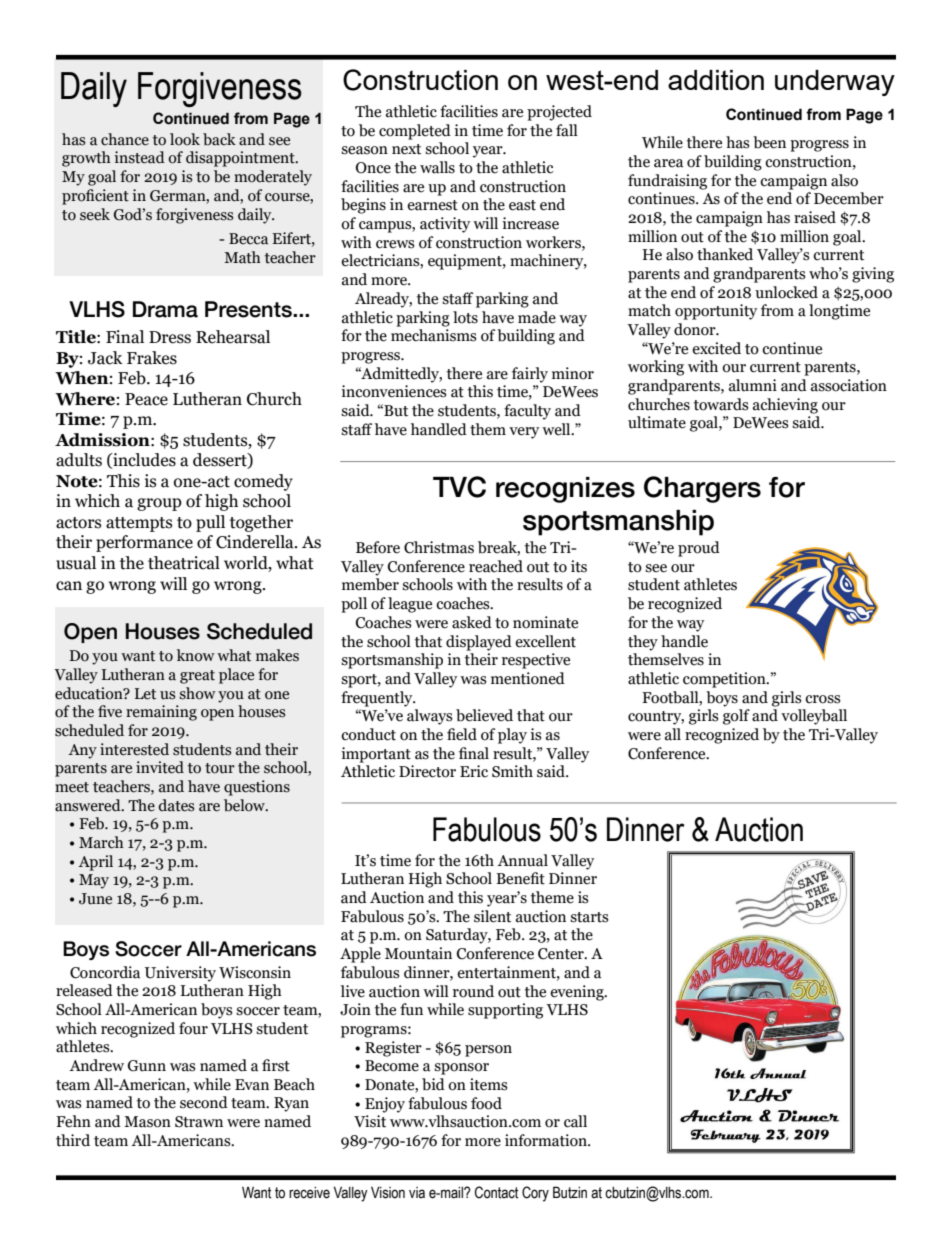 The height and width of the screenshot is (1233, 952). Describe the element at coordinates (147, 1122) in the screenshot. I see `Mason` at that location.
